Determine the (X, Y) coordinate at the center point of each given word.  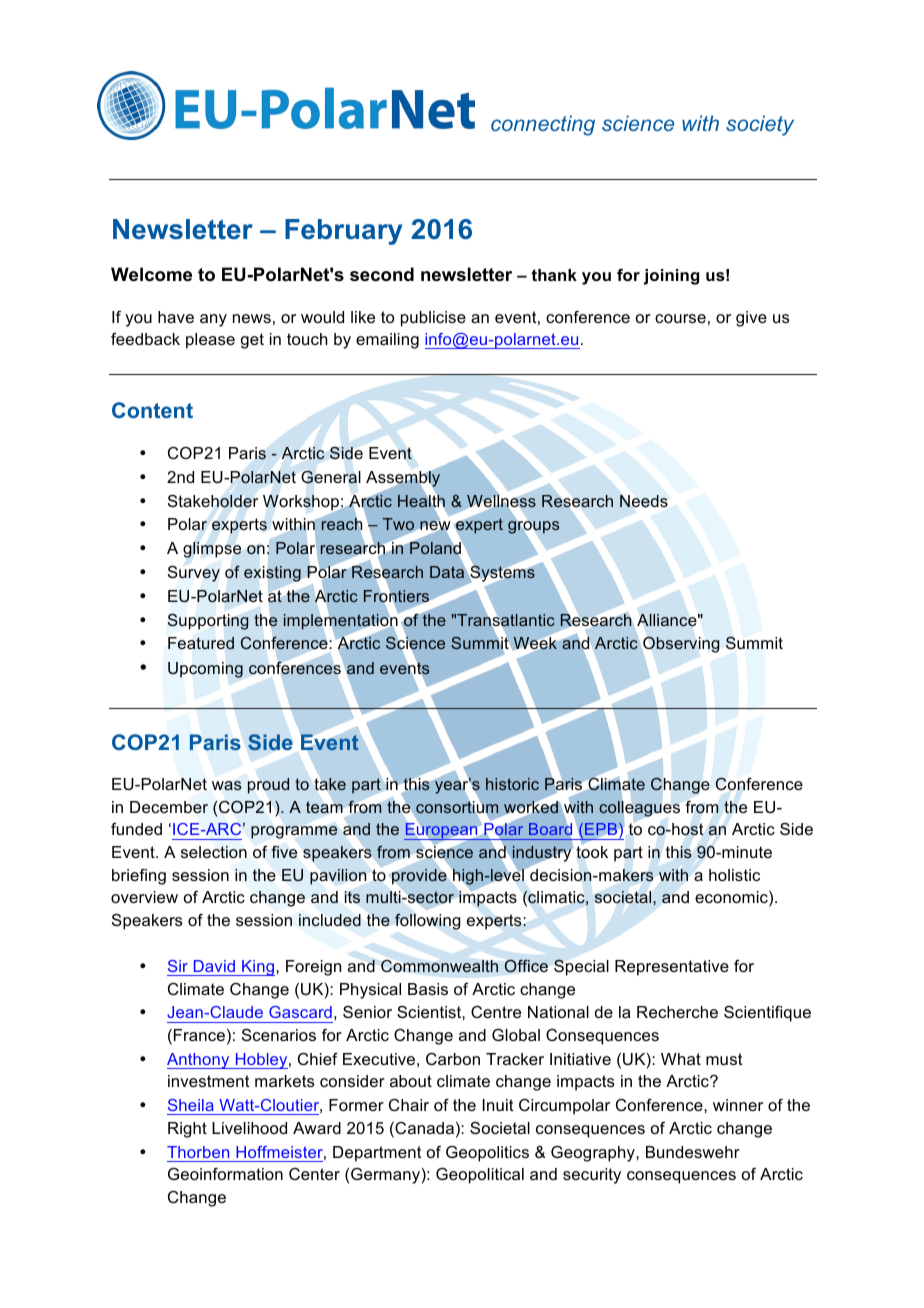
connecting (543, 125)
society (760, 125)
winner (738, 1105)
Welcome (151, 274)
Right (187, 1130)
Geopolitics (487, 1154)
